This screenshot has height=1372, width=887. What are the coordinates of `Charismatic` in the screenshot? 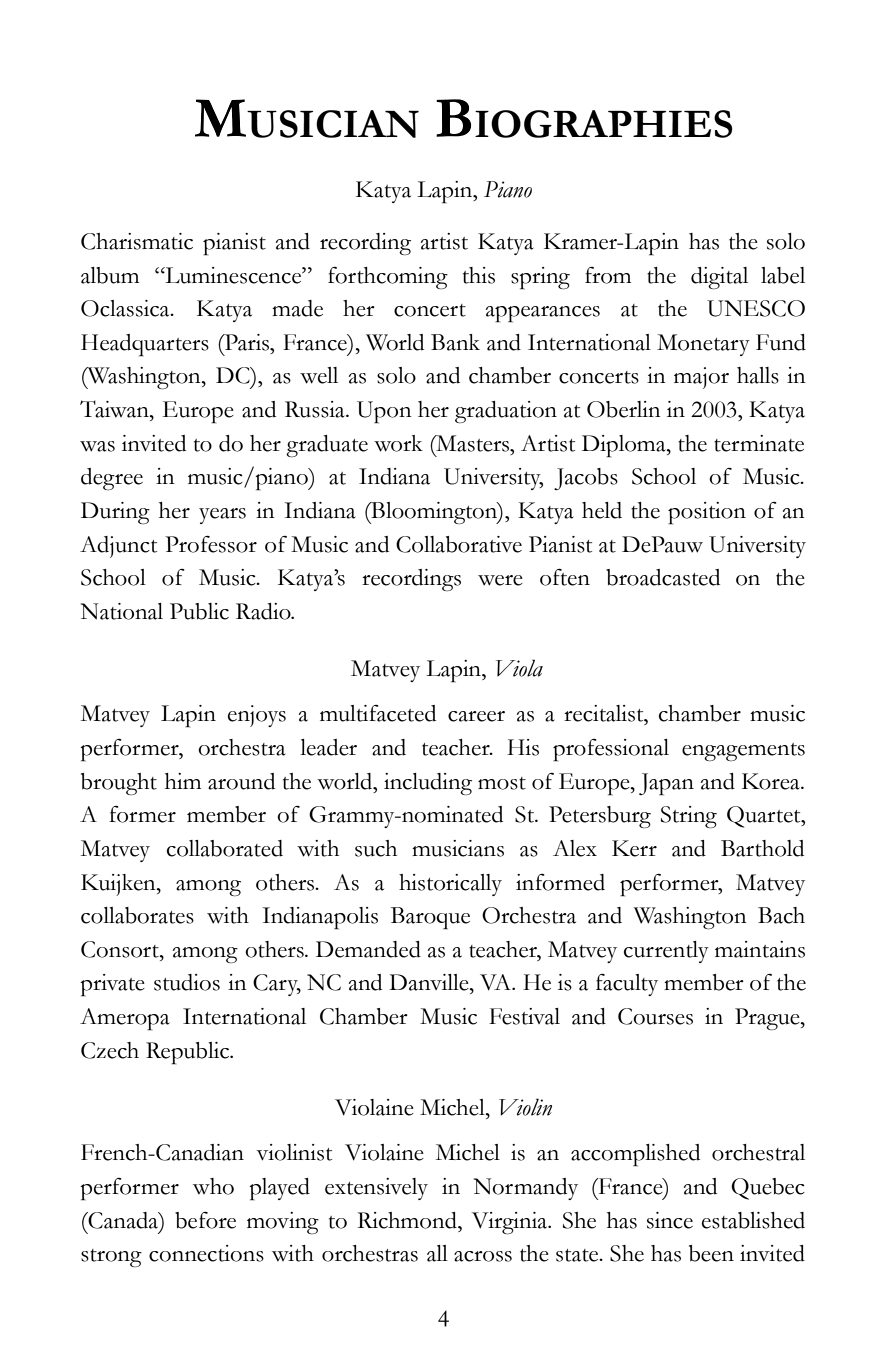 It's located at (137, 241).
